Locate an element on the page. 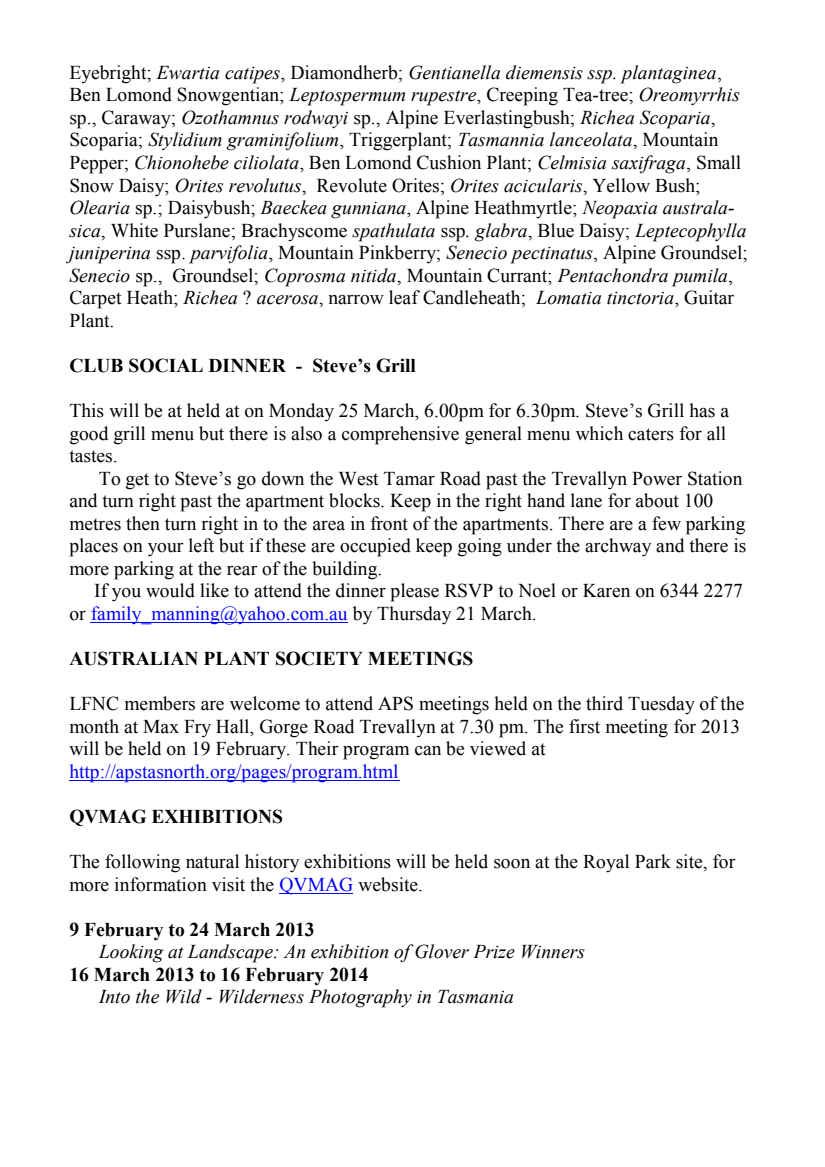 The height and width of the image is (1167, 825). Looking is located at coordinates (131, 953).
